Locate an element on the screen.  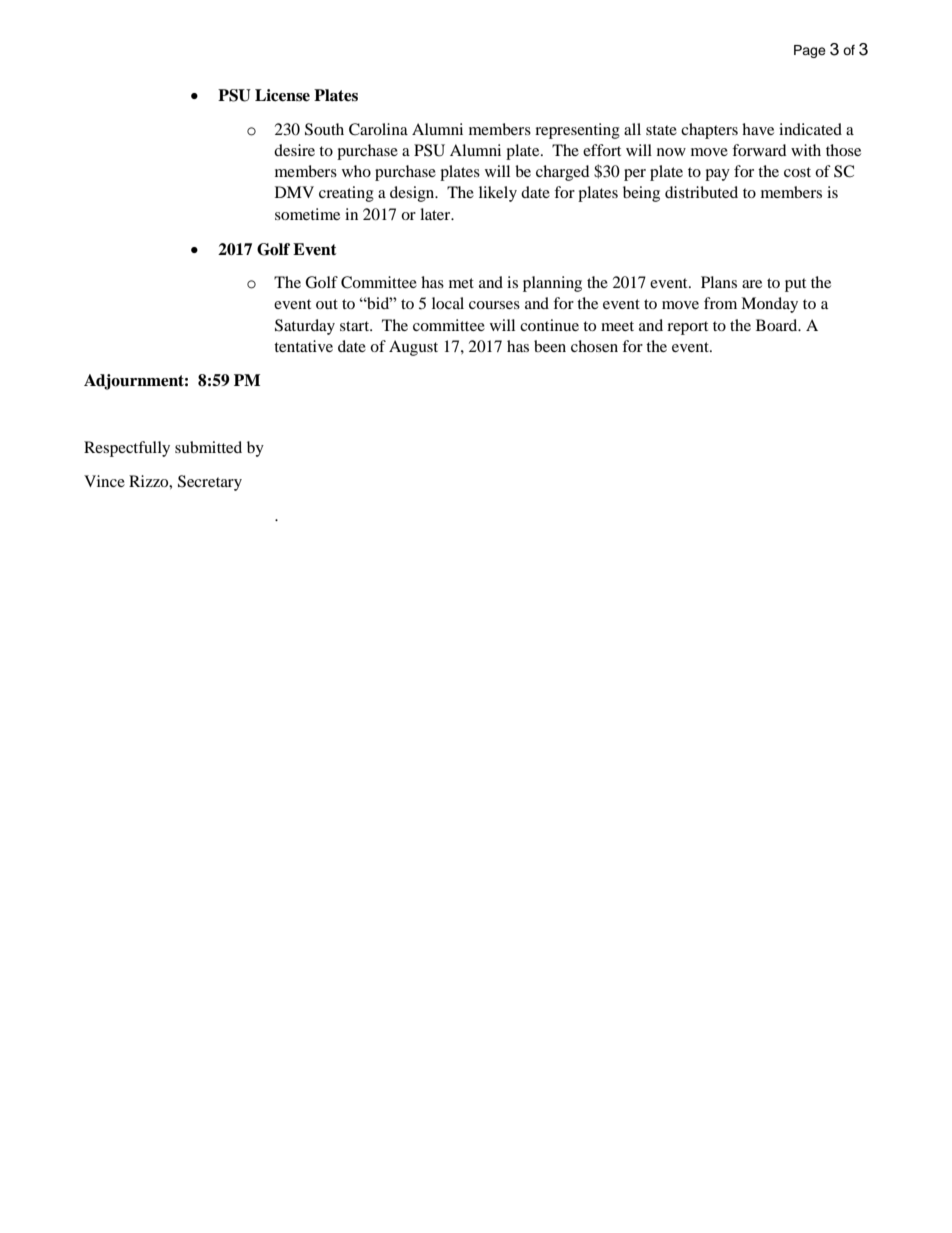
Secretary is located at coordinates (210, 483).
